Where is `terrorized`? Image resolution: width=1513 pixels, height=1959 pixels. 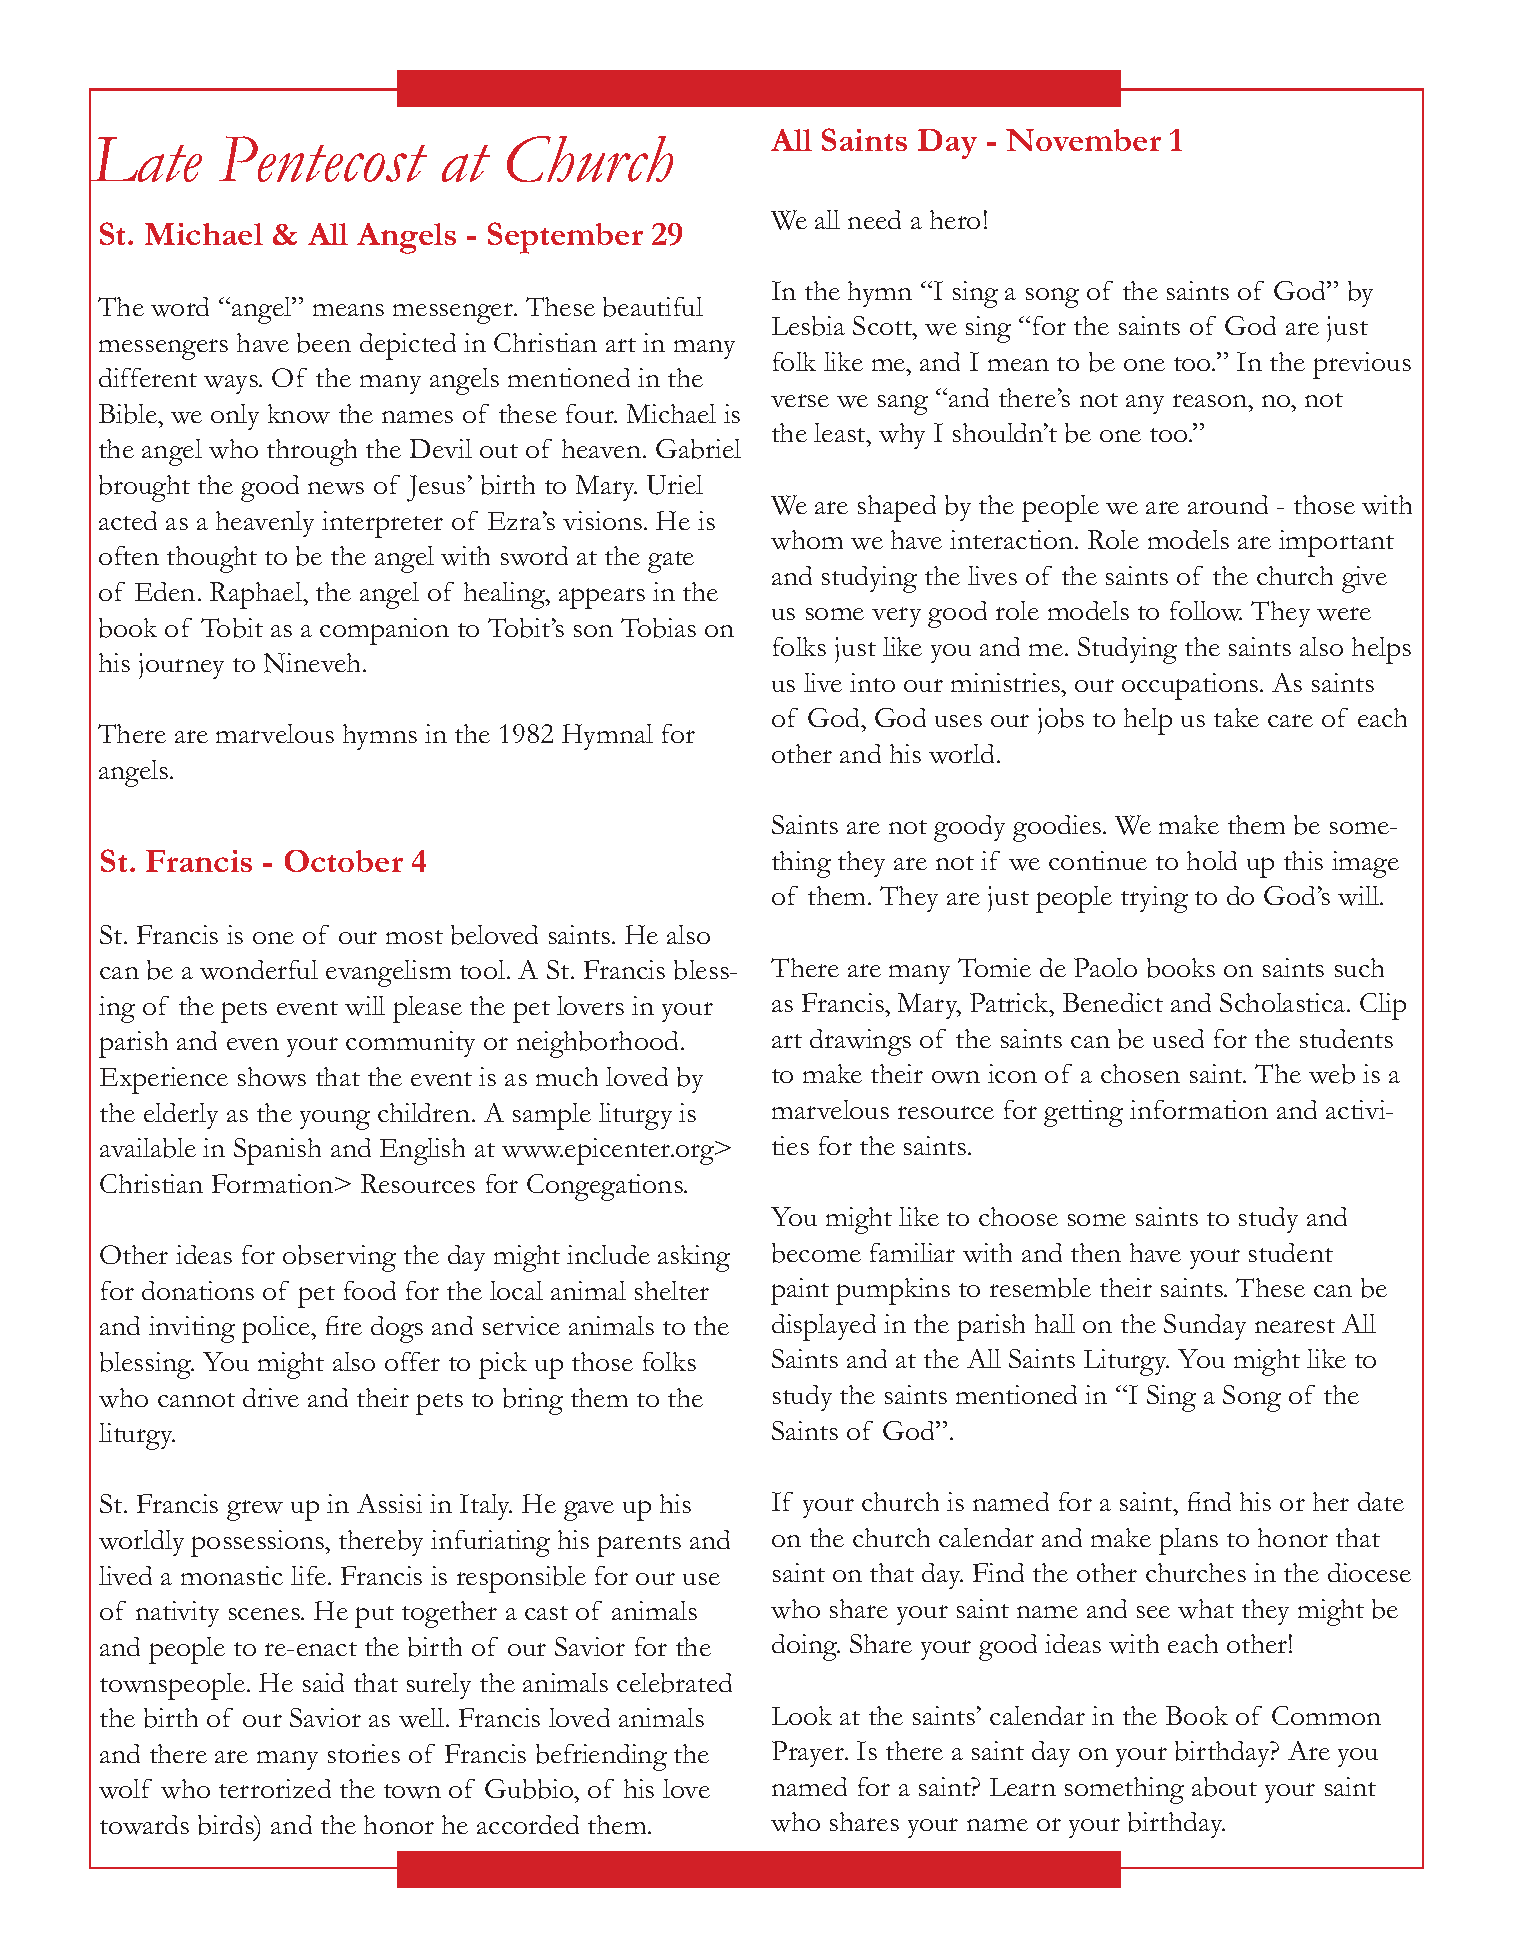 terrorized is located at coordinates (275, 1788).
